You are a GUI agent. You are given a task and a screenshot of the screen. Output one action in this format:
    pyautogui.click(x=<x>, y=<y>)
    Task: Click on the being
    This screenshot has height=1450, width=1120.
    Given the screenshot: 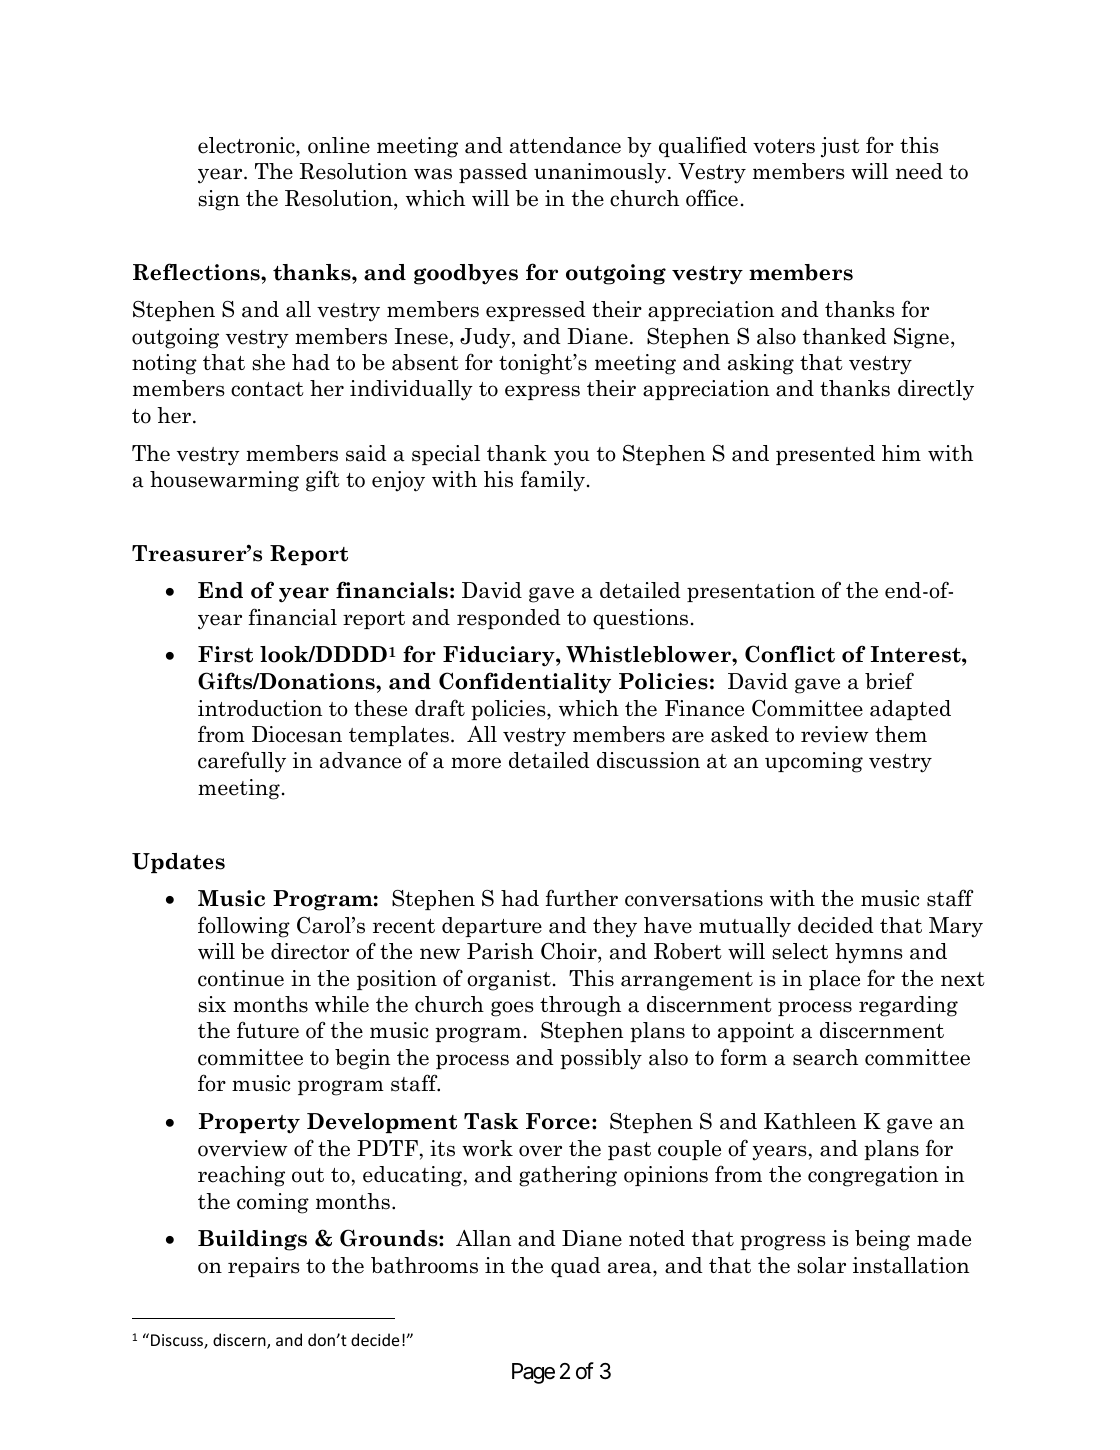 What is the action you would take?
    pyautogui.click(x=882, y=1240)
